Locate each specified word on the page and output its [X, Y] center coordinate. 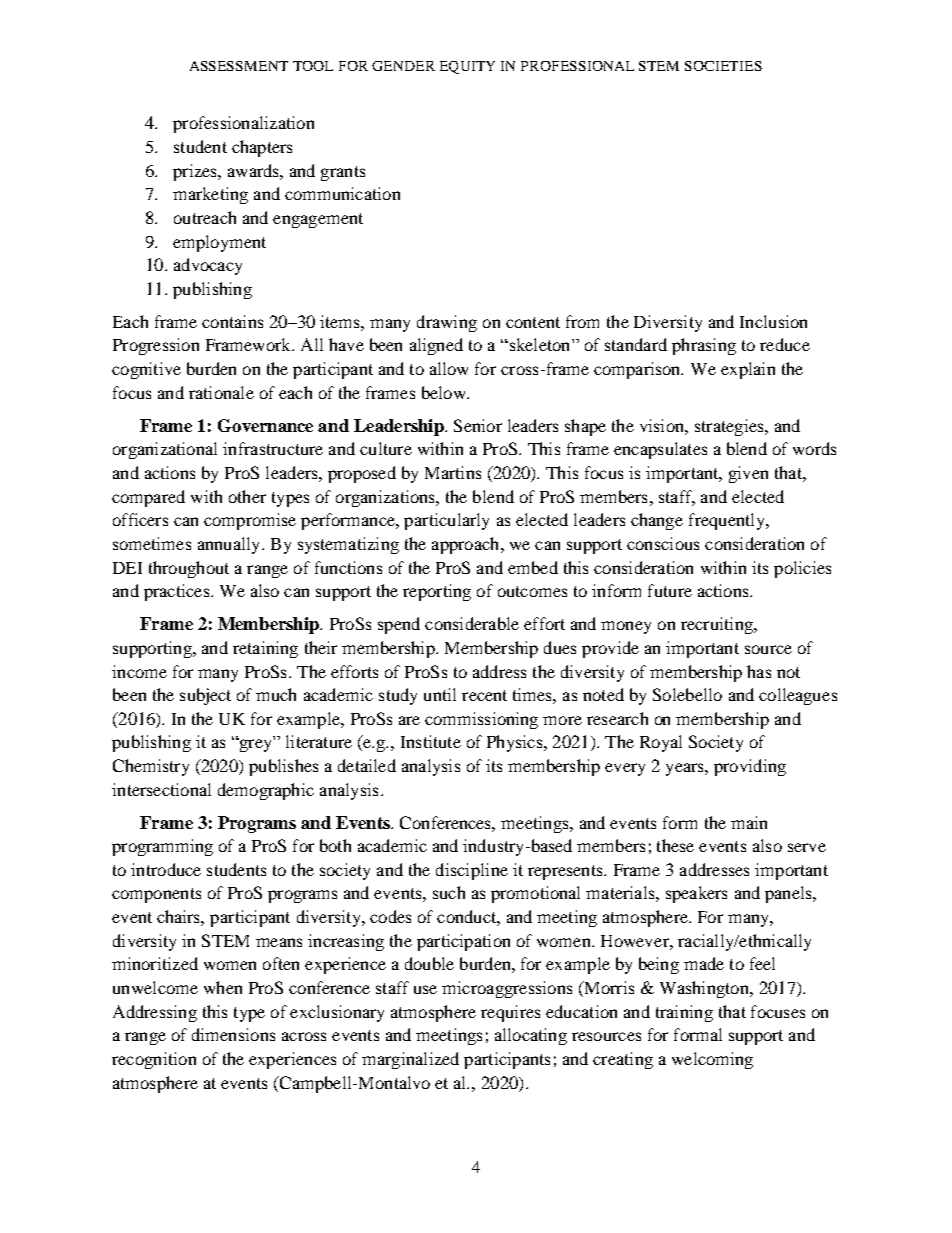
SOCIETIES [723, 66]
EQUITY [467, 67]
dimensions [233, 1034]
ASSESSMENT [239, 66]
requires [510, 1013]
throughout [189, 569]
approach [467, 545]
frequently [728, 521]
